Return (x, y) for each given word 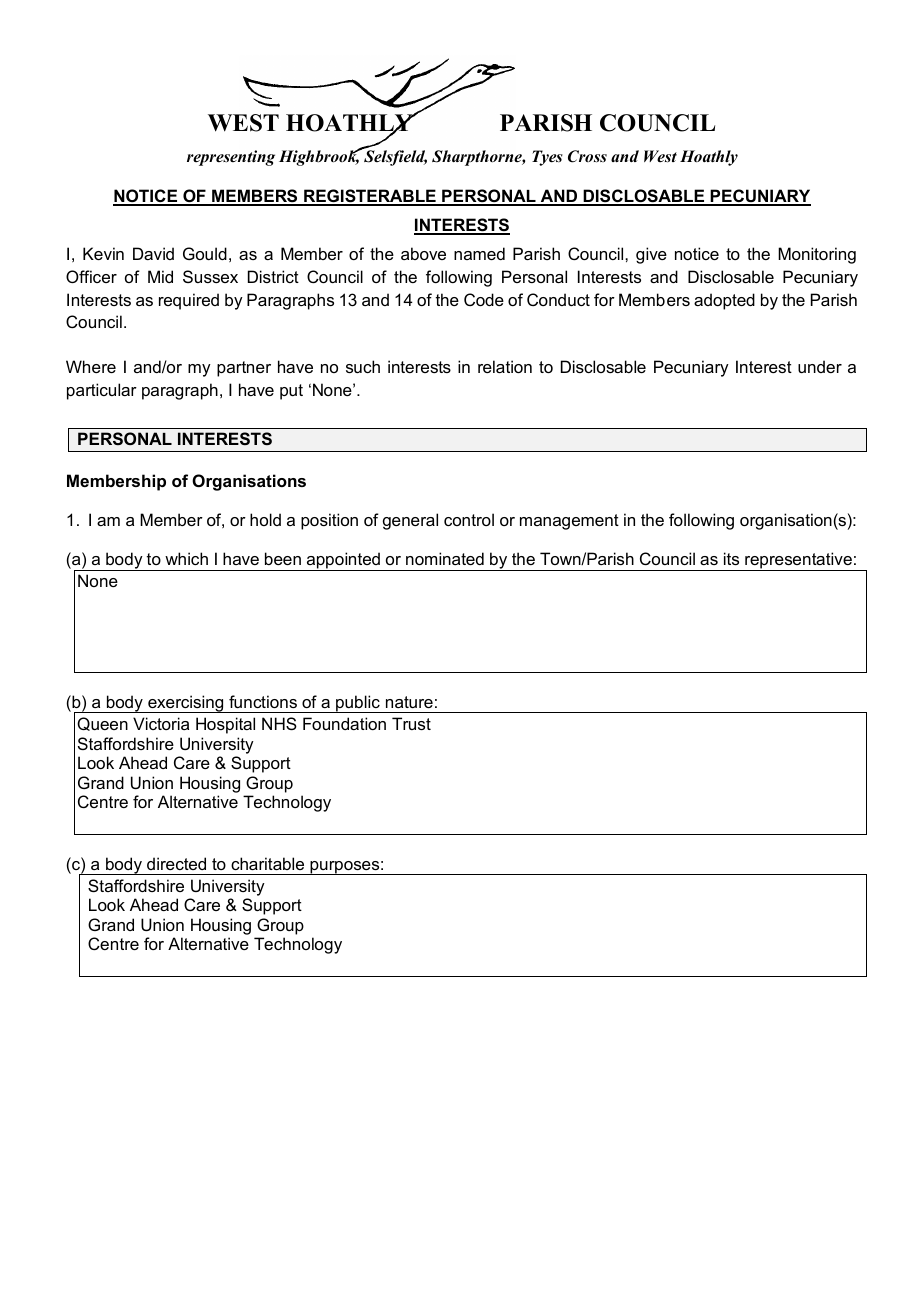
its (731, 558)
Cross (587, 156)
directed (176, 863)
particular (102, 391)
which (186, 558)
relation (505, 366)
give (651, 255)
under (820, 366)
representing (231, 158)
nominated (445, 558)
